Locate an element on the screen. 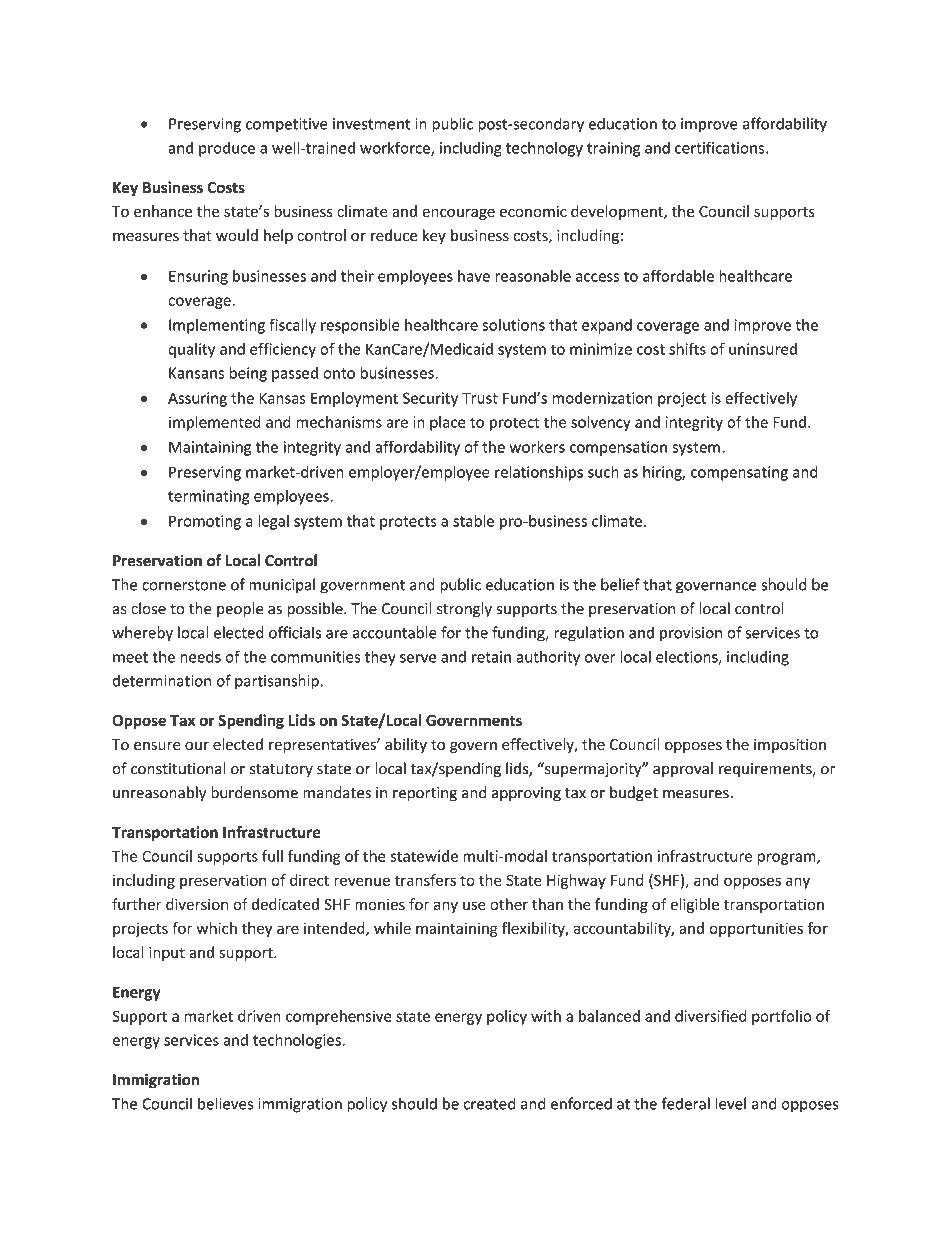 Image resolution: width=952 pixels, height=1233 pixels. believes is located at coordinates (225, 1103).
